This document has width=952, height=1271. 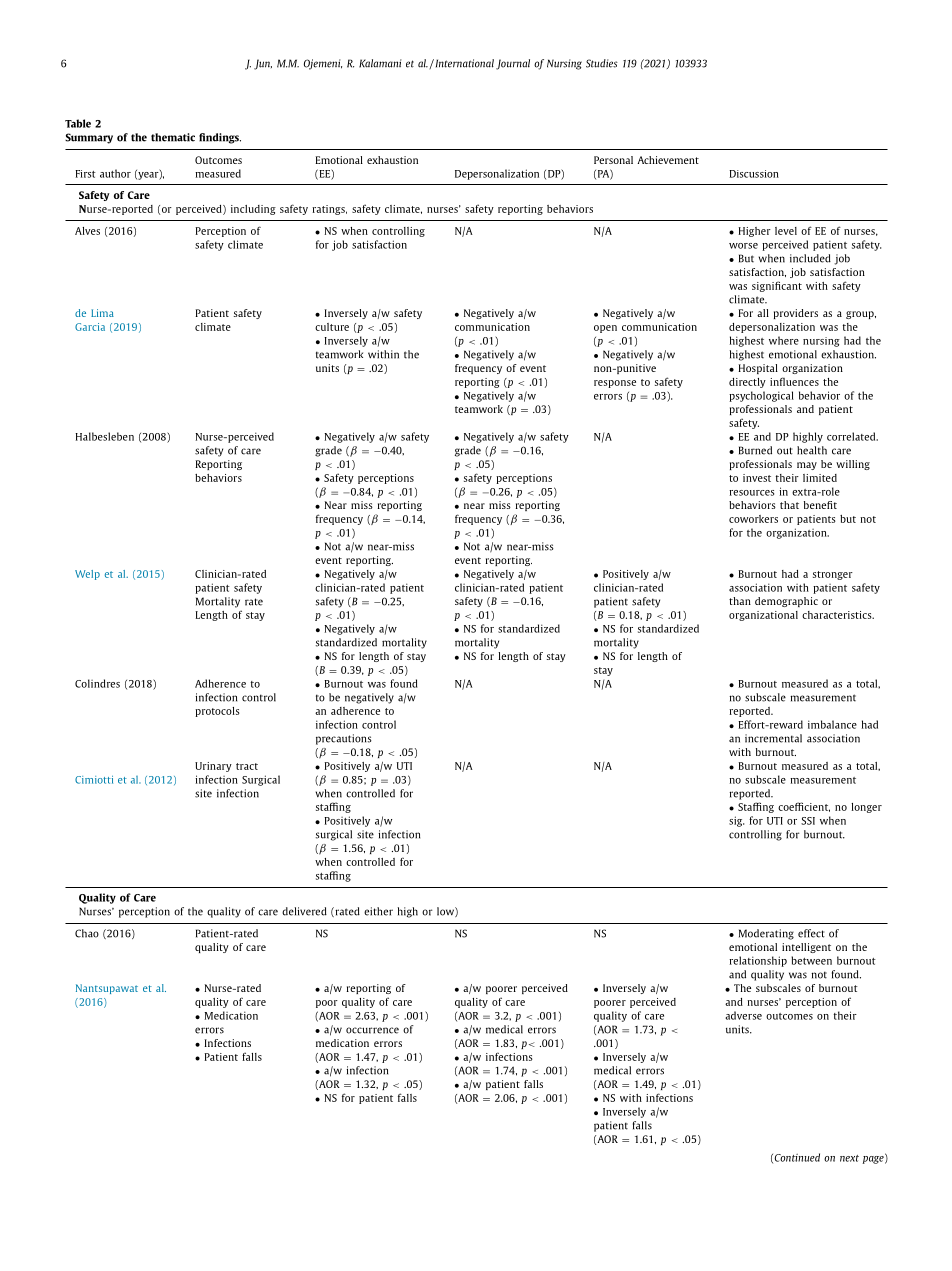 What do you see at coordinates (786, 602) in the document?
I see `demographic` at bounding box center [786, 602].
